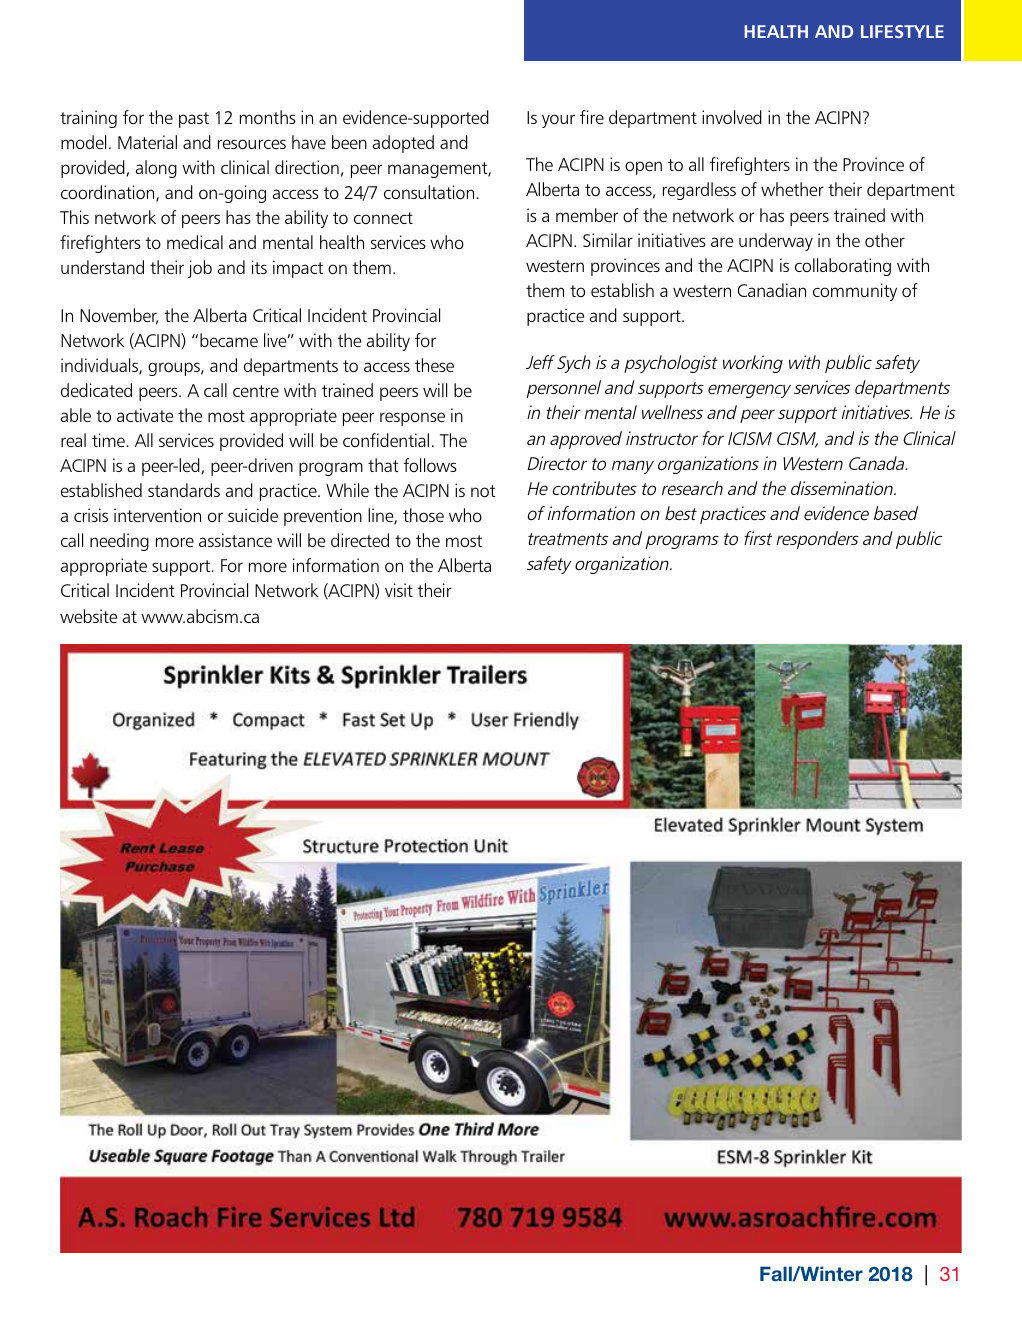  I want to click on response, so click(412, 419).
